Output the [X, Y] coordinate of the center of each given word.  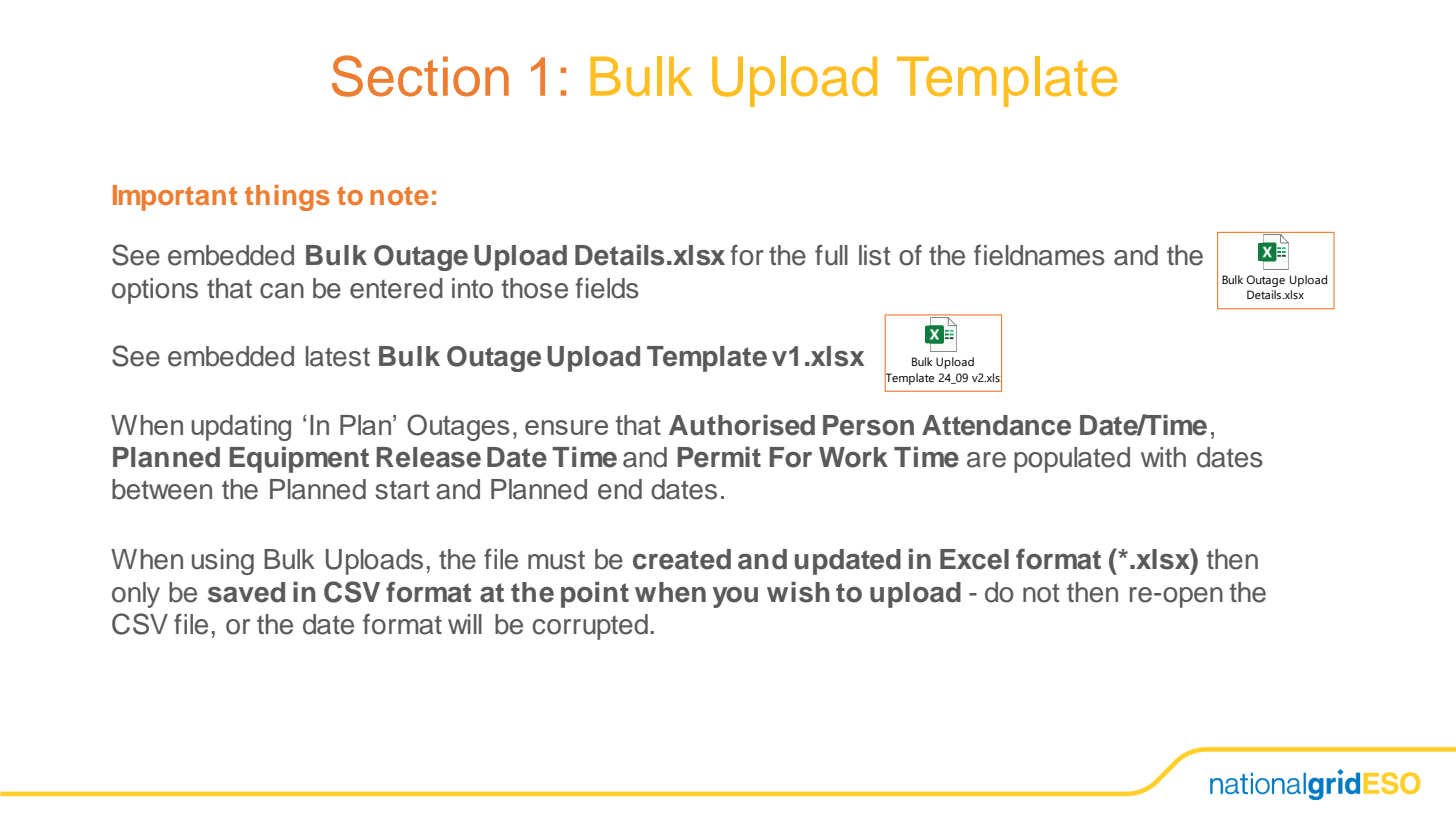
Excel [974, 559]
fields [607, 288]
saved [246, 592]
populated [1072, 460]
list [874, 255]
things [287, 198]
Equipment [299, 459]
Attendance [996, 425]
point [595, 594]
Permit [719, 457]
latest [338, 356]
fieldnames [1039, 255]
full [831, 255]
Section [420, 76]
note [399, 195]
